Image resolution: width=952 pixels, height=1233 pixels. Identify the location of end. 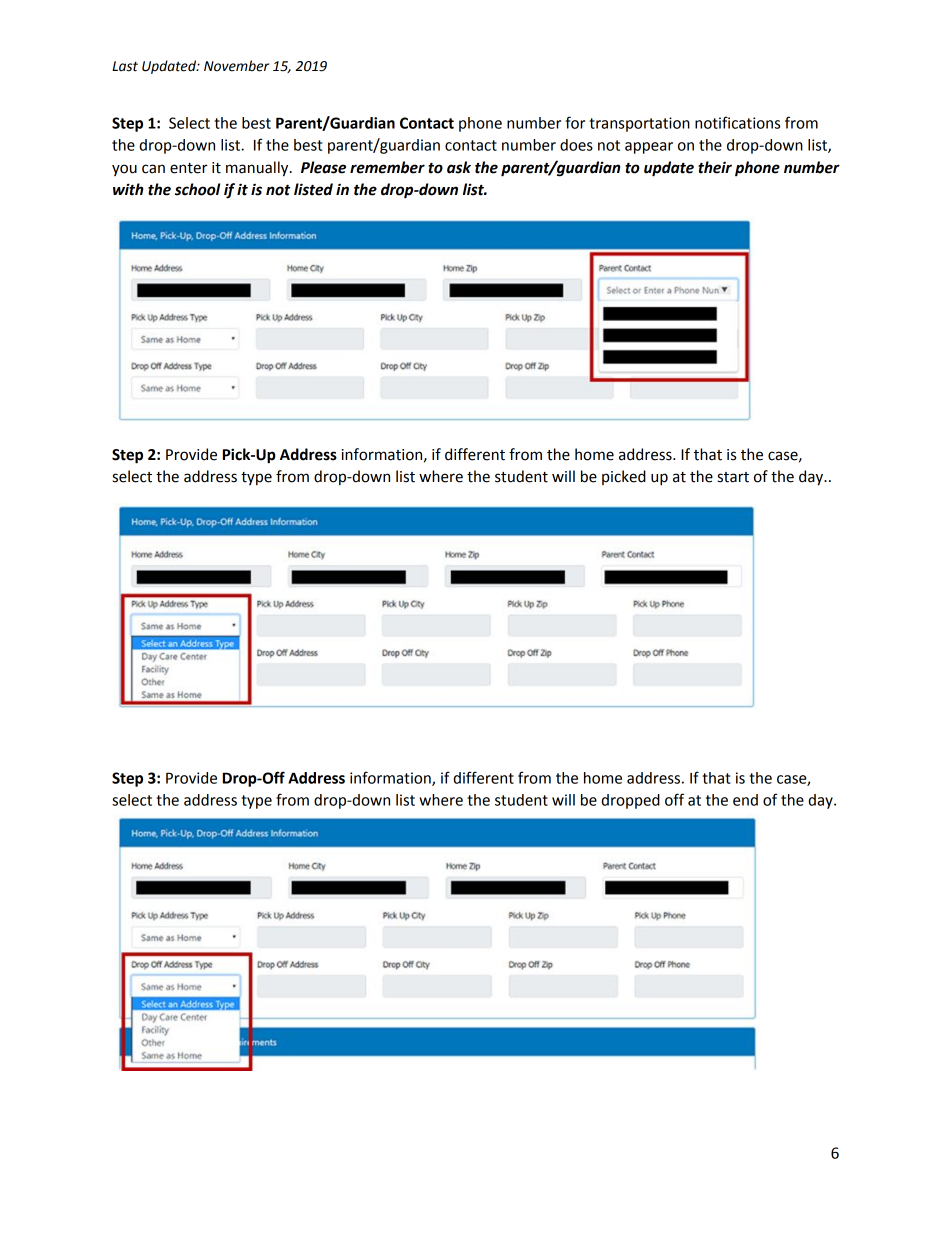
(745, 800).
